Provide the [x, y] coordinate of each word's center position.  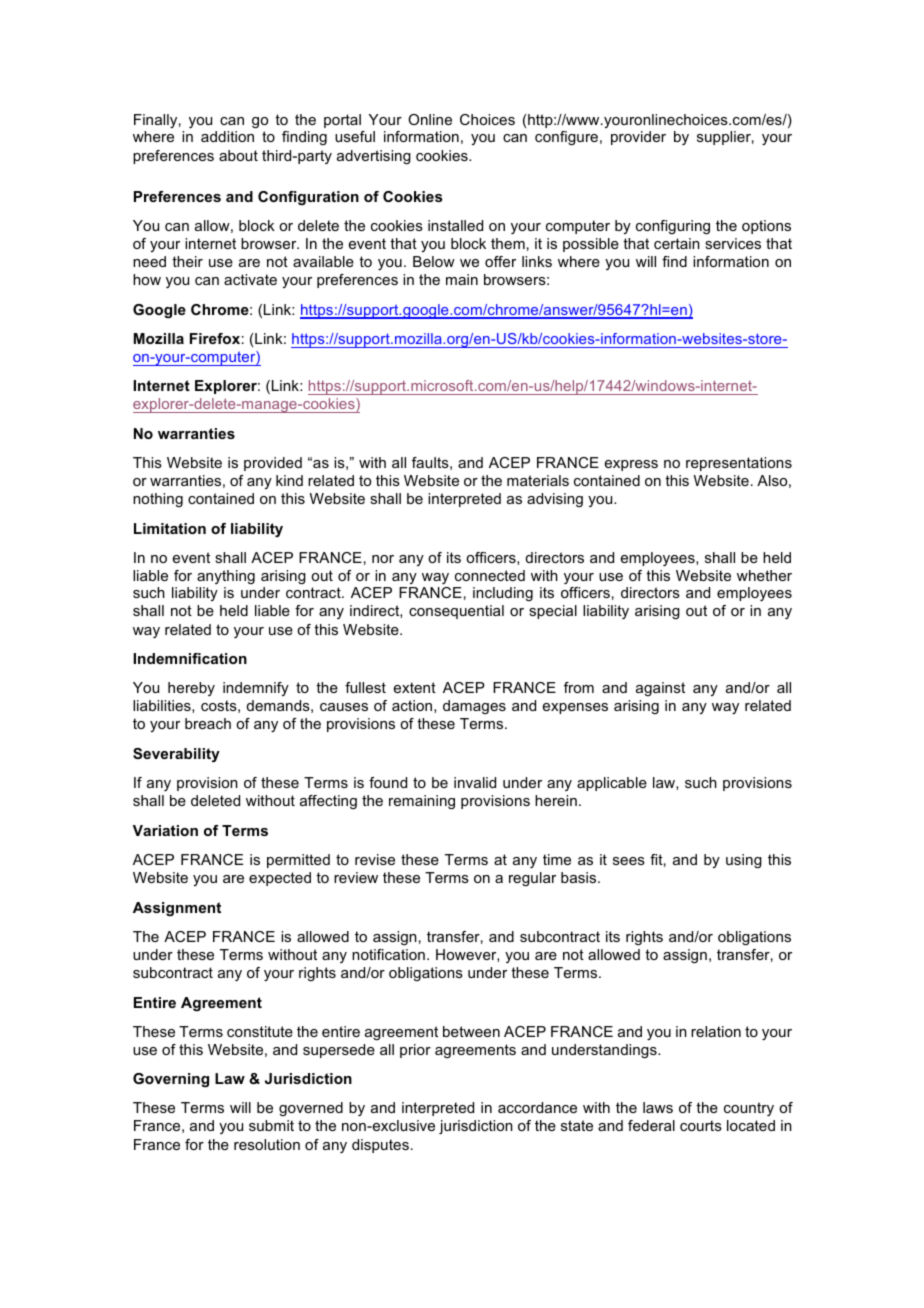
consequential [456, 612]
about [238, 155]
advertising [374, 157]
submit [271, 1125]
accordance [537, 1107]
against [660, 689]
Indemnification [190, 658]
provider [638, 138]
